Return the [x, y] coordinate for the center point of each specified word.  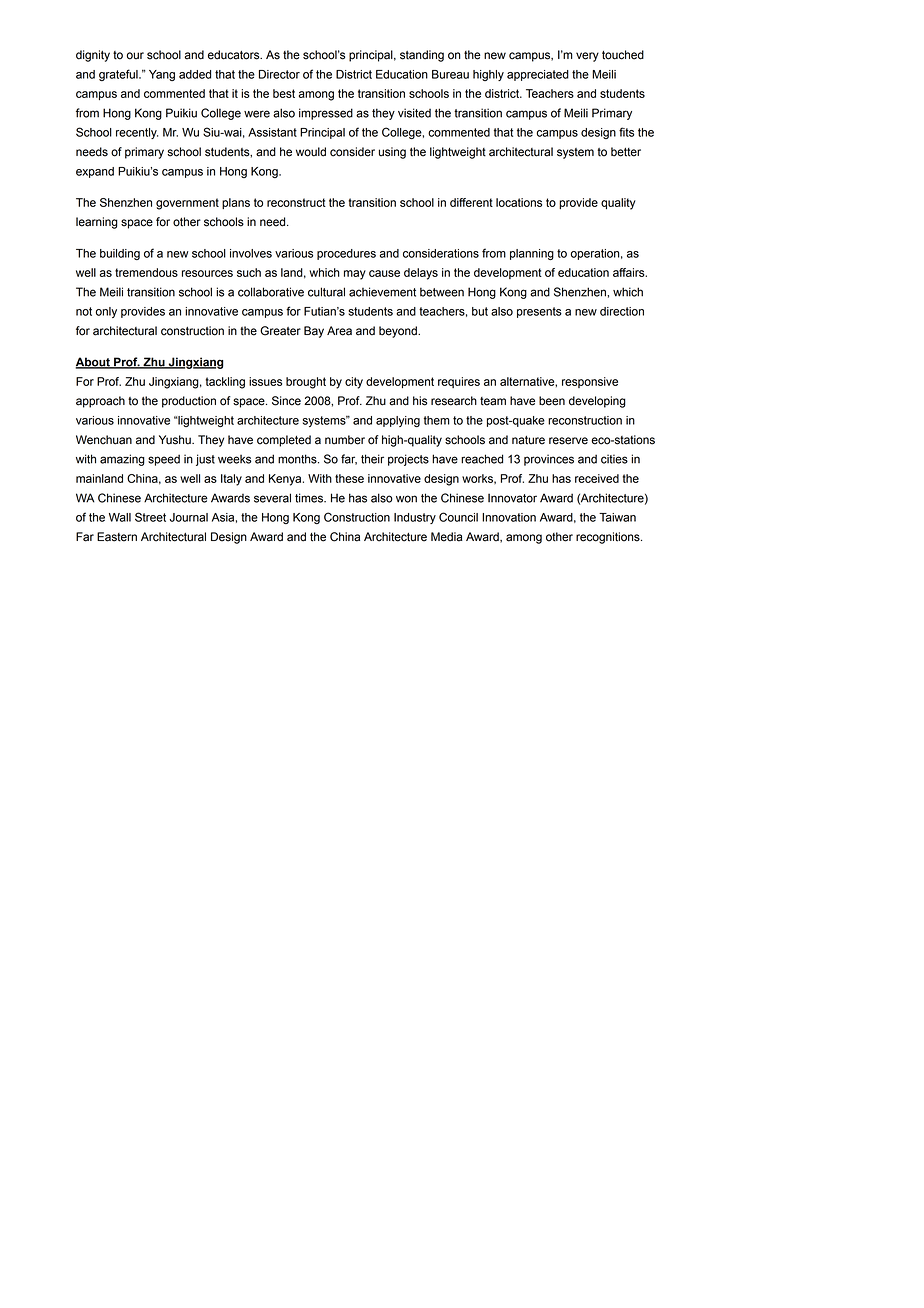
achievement [382, 292]
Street [150, 517]
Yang [162, 75]
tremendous [146, 272]
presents [539, 312]
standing [422, 56]
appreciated [538, 75]
